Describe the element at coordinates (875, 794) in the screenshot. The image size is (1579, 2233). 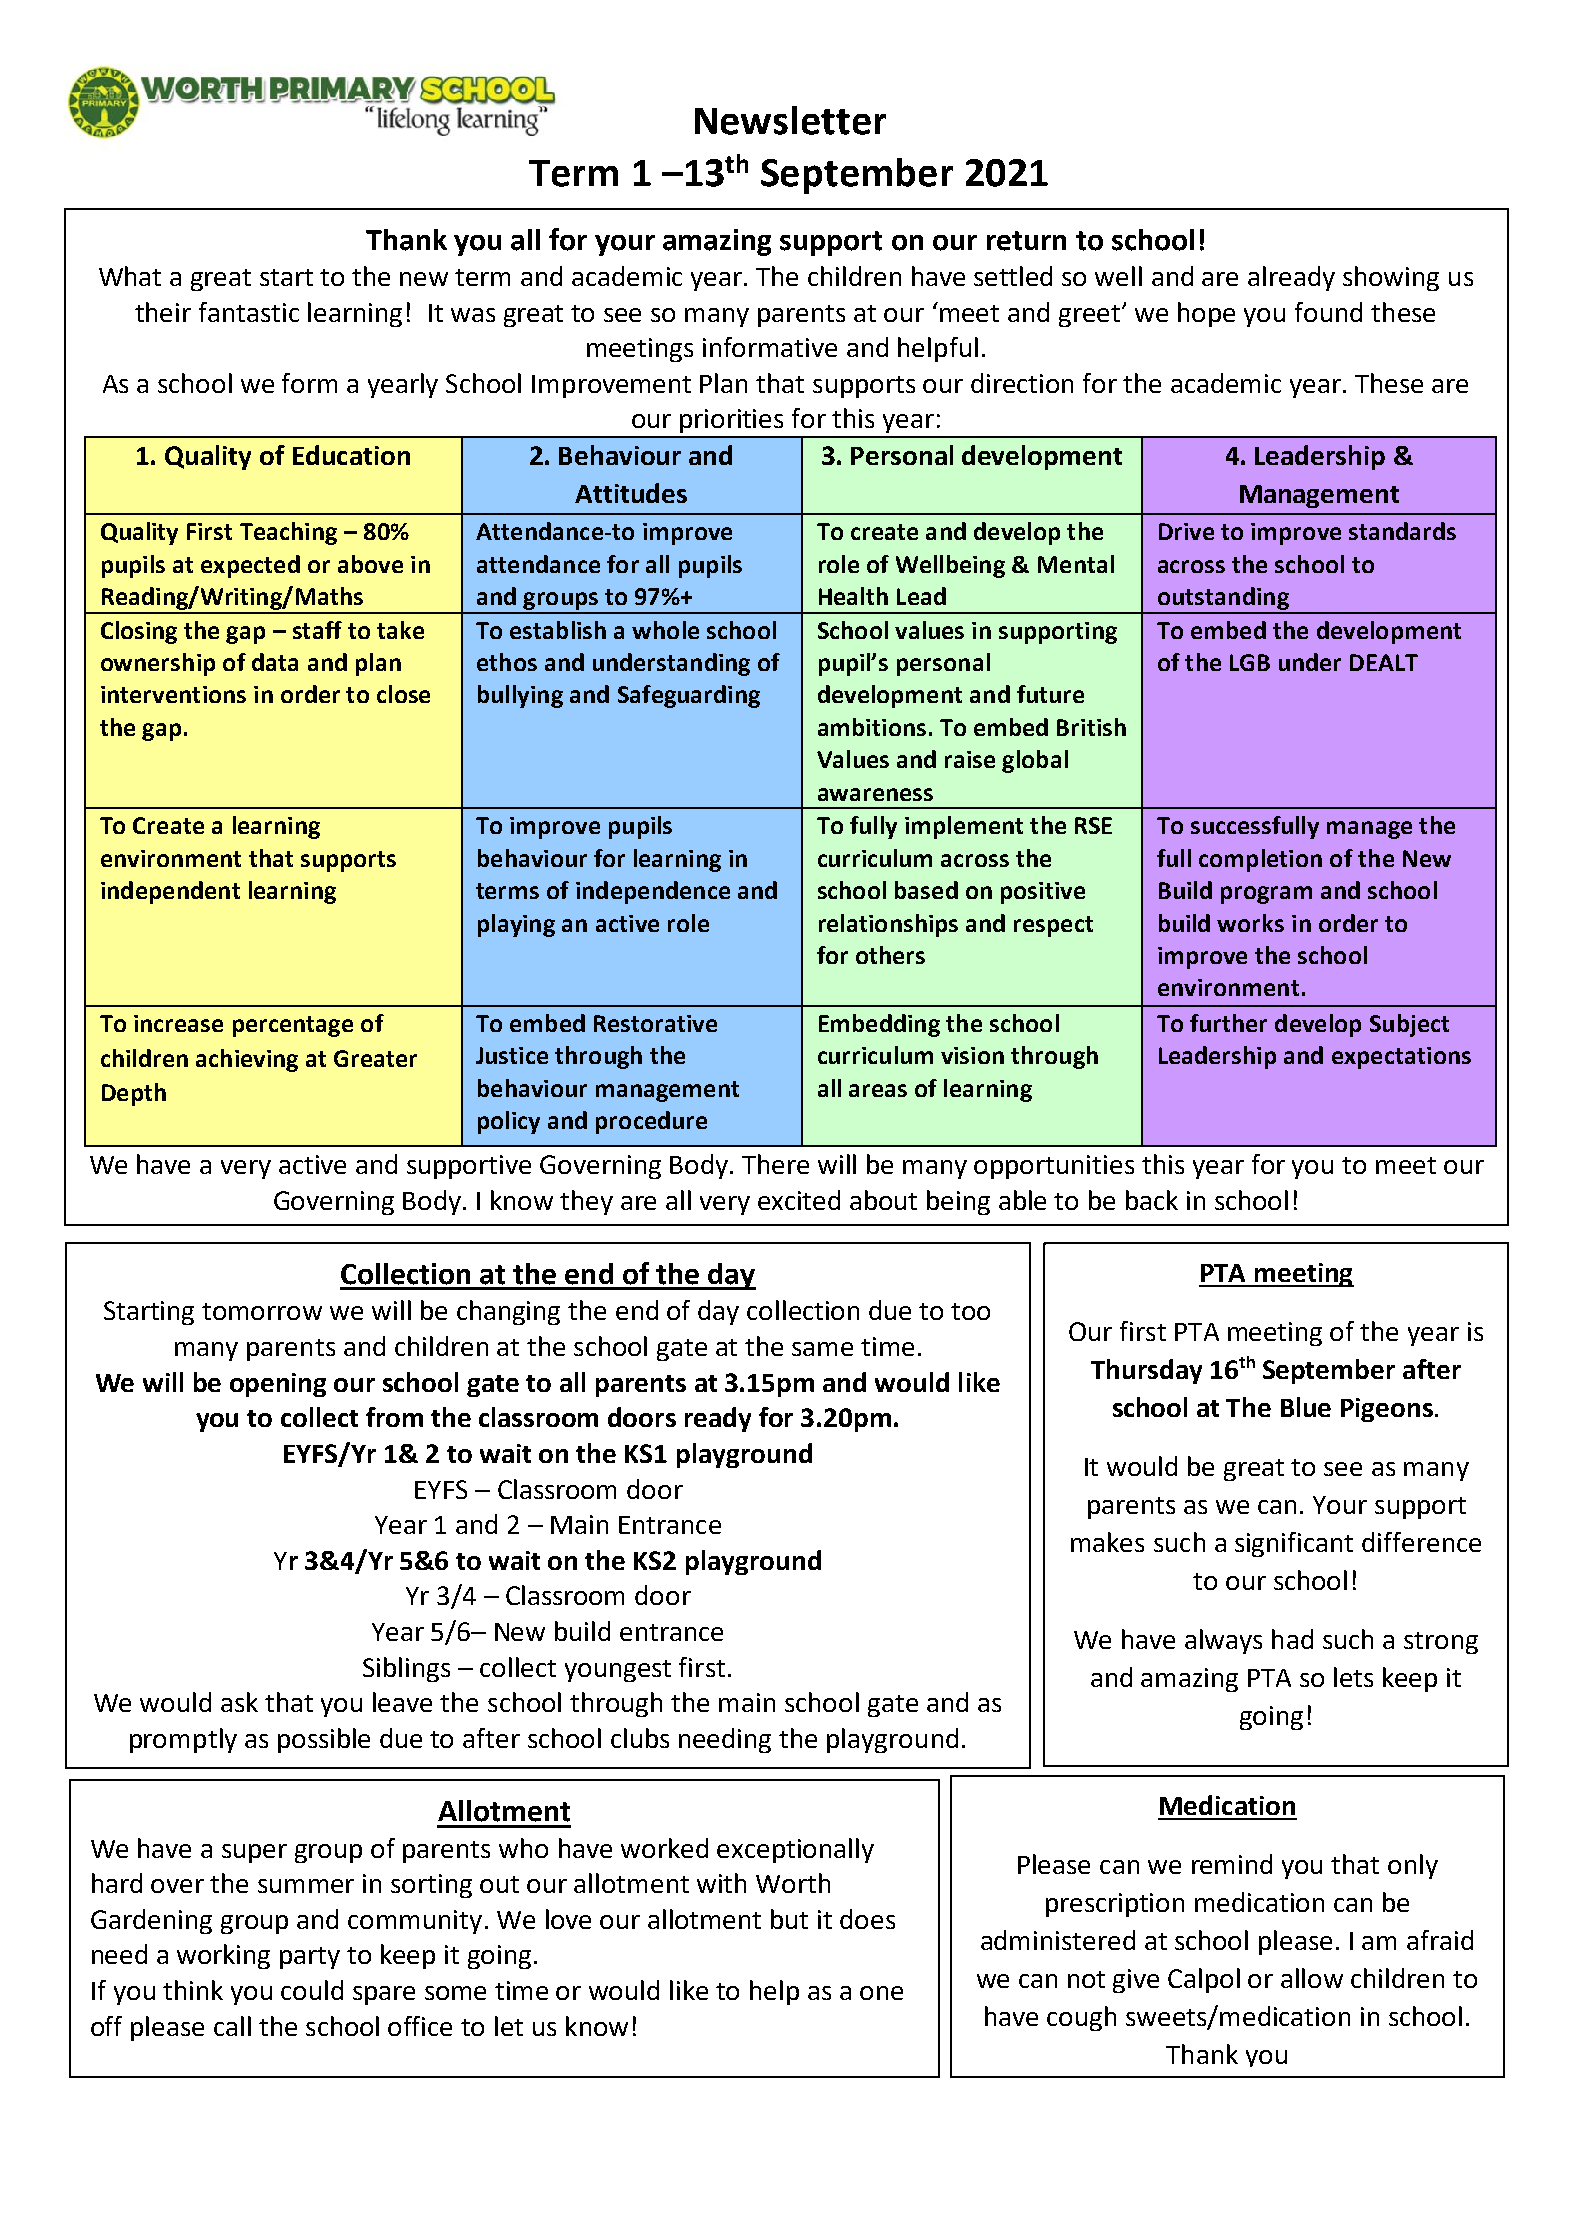
I see `awareness` at that location.
